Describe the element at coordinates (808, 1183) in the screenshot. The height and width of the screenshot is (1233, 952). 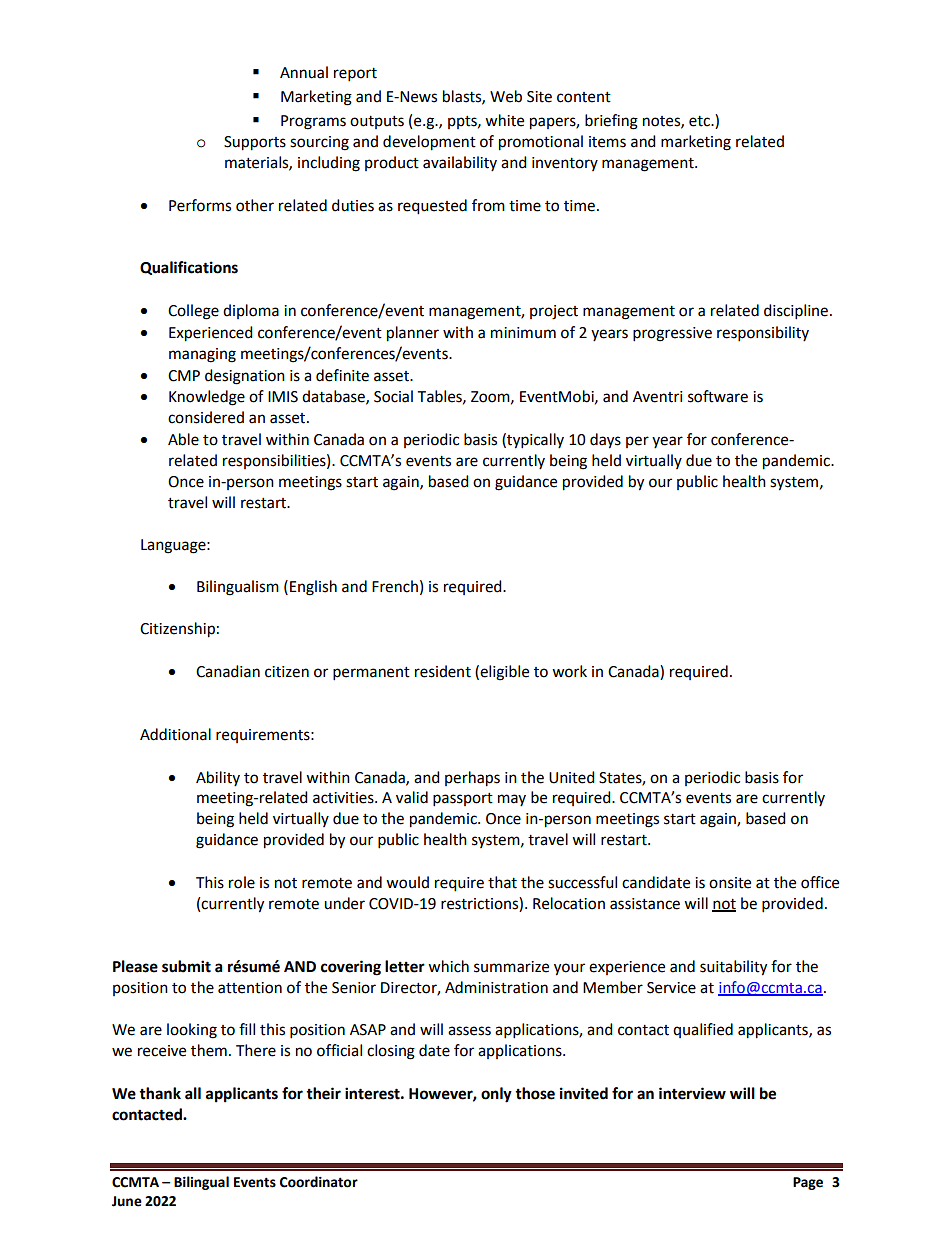
I see `Page` at that location.
